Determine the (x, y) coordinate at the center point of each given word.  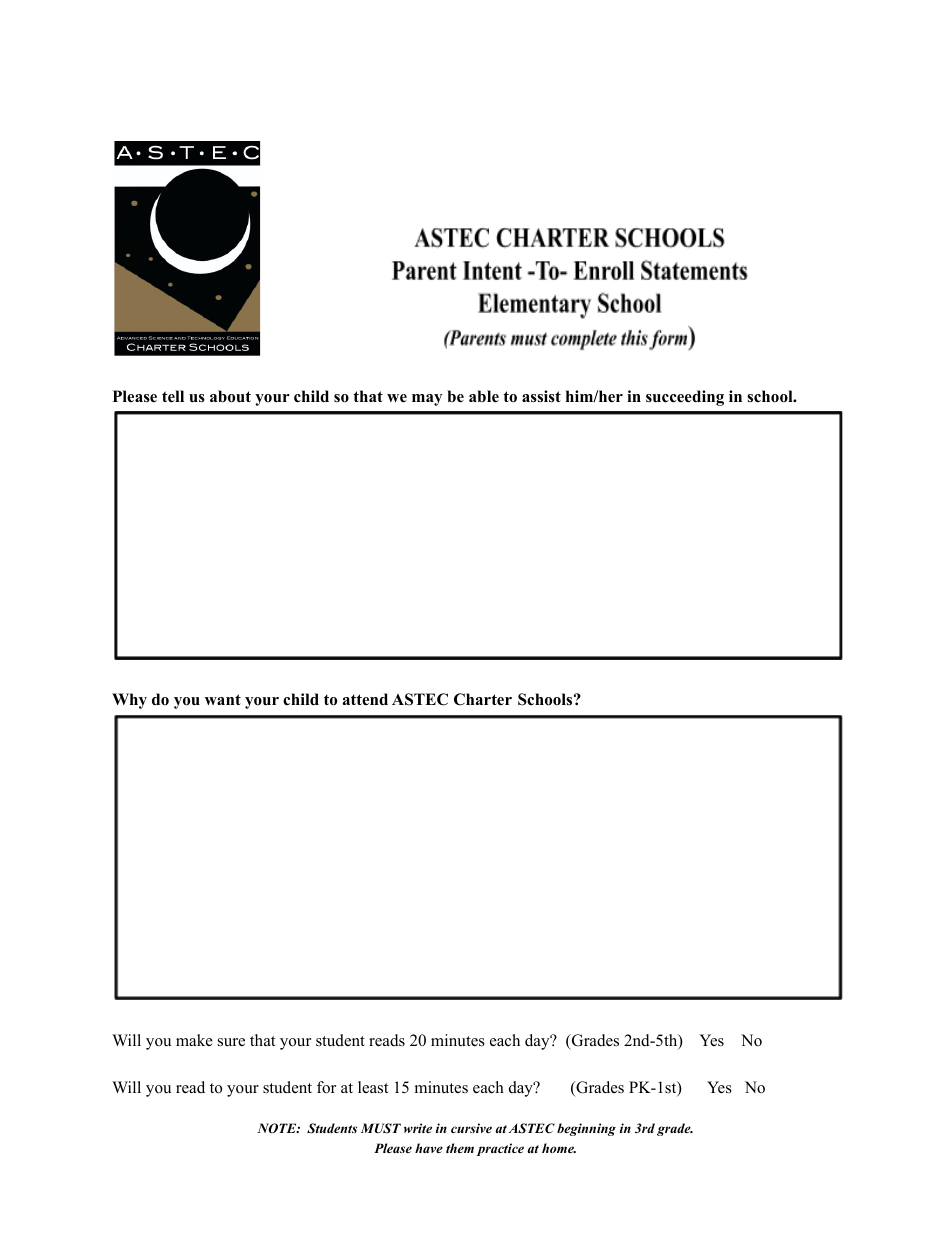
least (373, 1087)
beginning (586, 1129)
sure (231, 1042)
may (427, 400)
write (418, 1128)
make (194, 1040)
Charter (483, 699)
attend (365, 699)
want (223, 699)
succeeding (685, 398)
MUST (381, 1128)
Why (129, 701)
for (326, 1087)
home (559, 1148)
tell (173, 396)
